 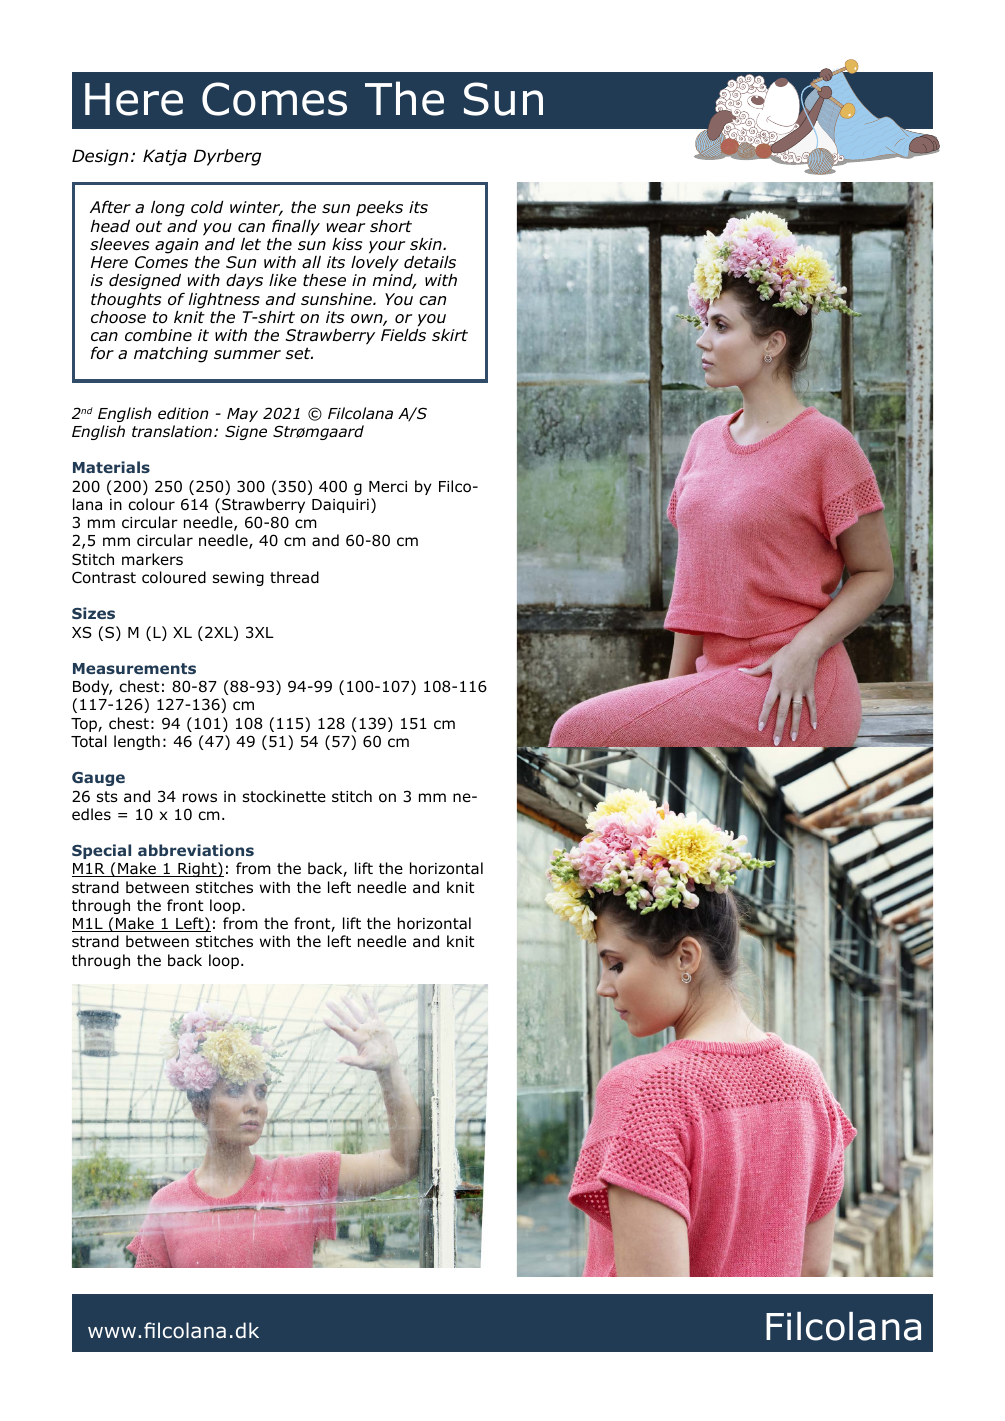 I want to click on thoughts, so click(x=126, y=301).
